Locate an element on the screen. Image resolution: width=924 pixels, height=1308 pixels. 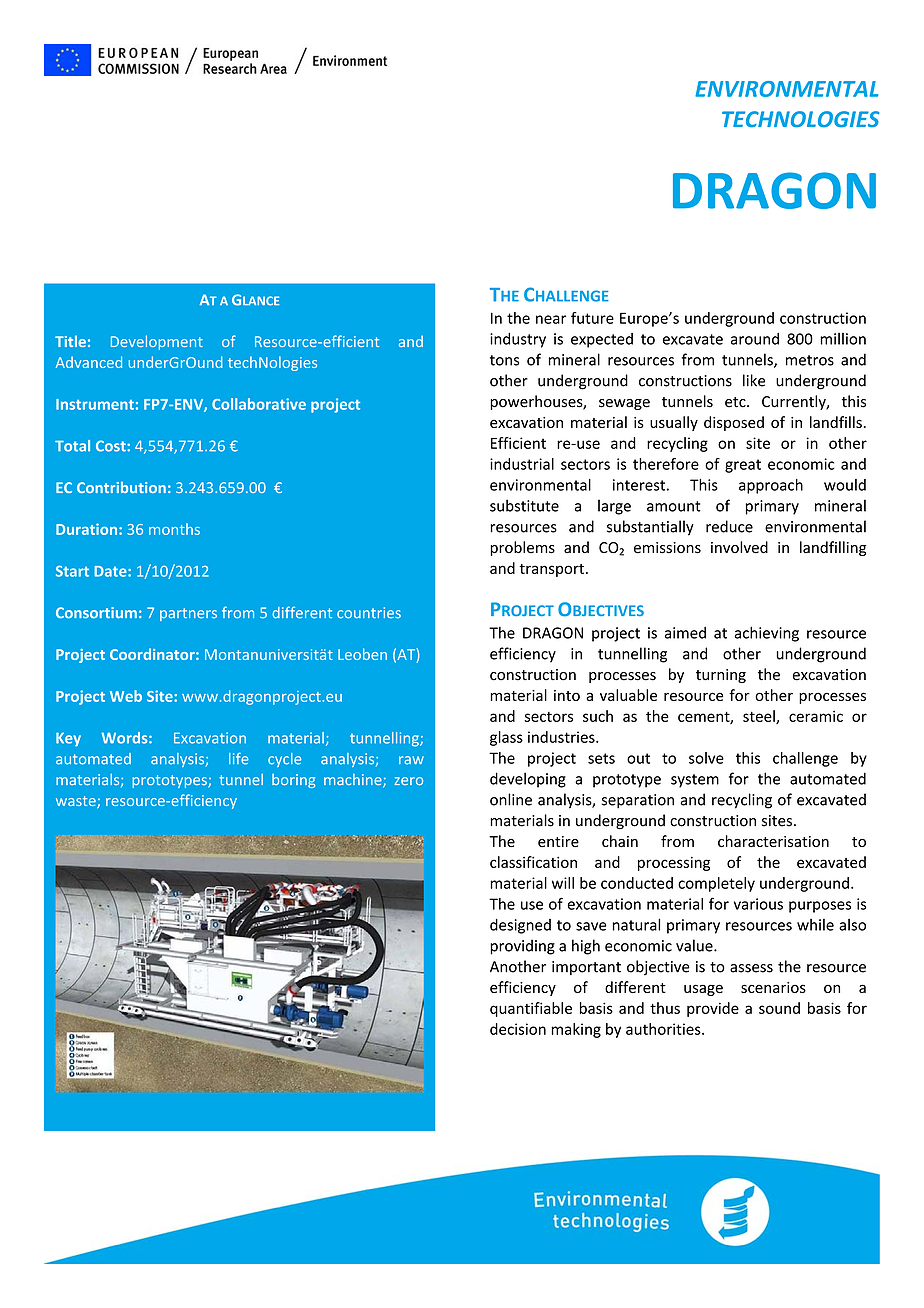
into is located at coordinates (567, 695).
